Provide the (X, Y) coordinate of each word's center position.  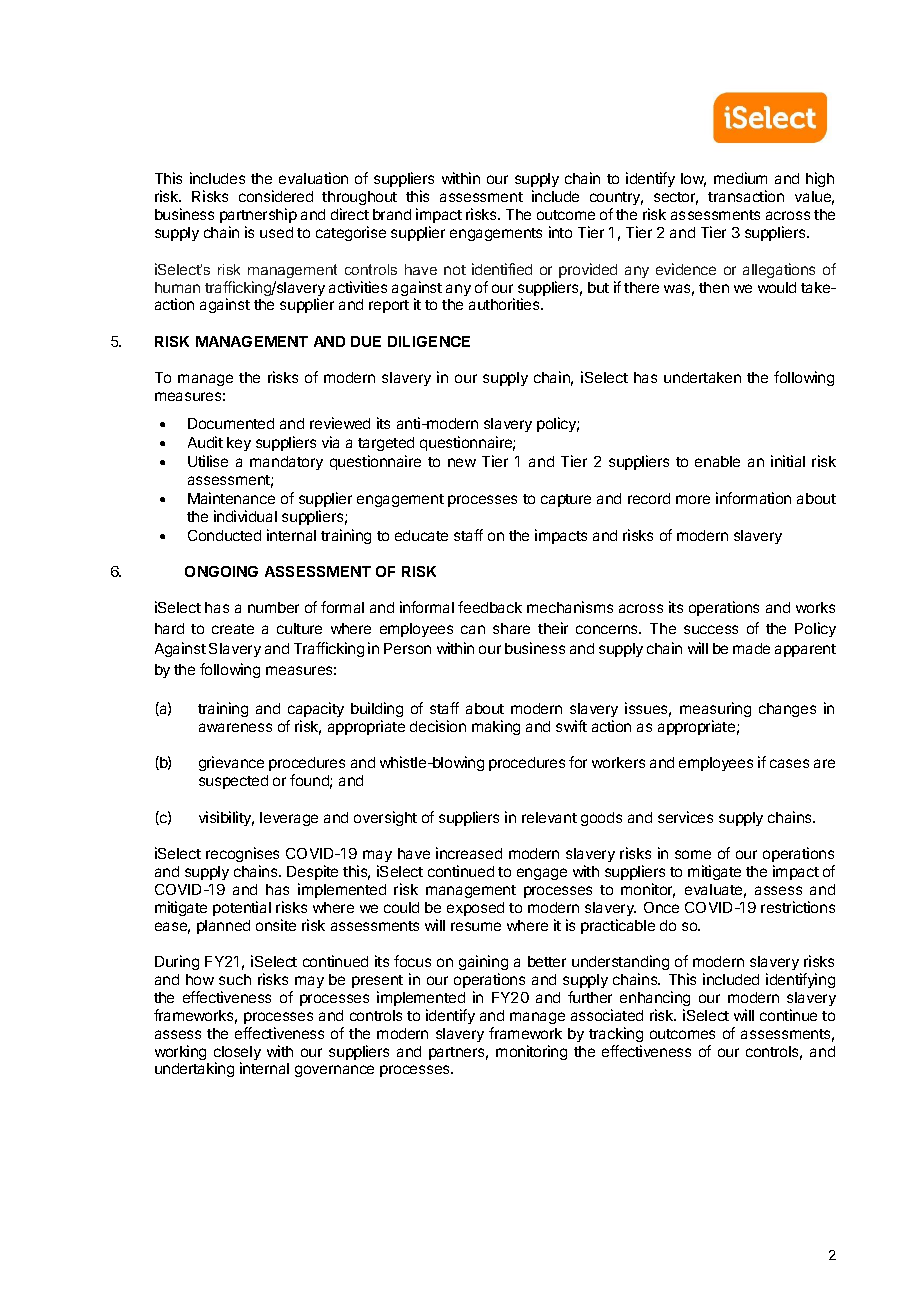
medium (740, 178)
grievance (231, 763)
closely (237, 1054)
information (753, 498)
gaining (483, 964)
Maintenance (231, 498)
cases (789, 763)
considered (276, 196)
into (560, 232)
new (462, 462)
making (496, 727)
